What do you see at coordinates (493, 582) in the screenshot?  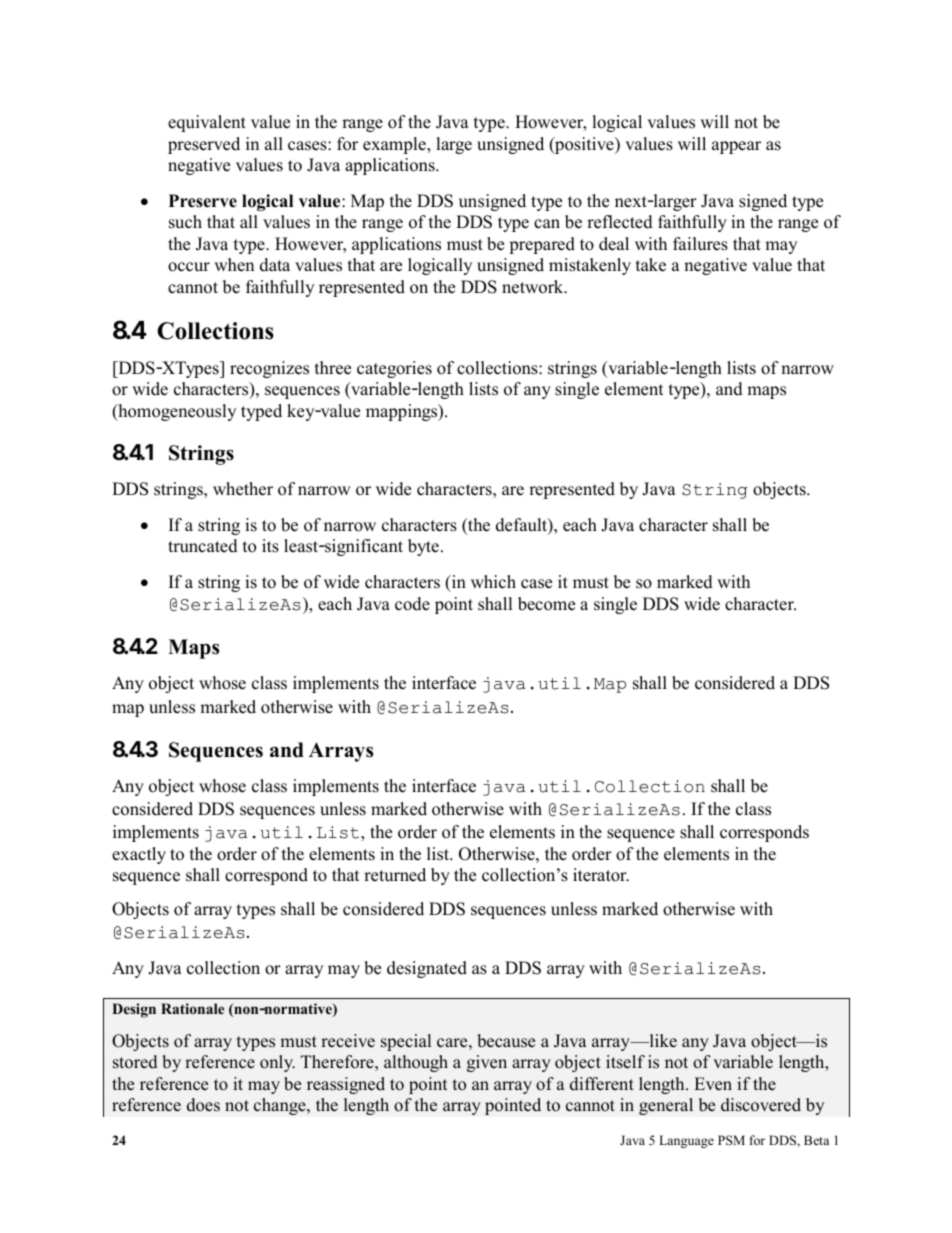 I see `which` at bounding box center [493, 582].
